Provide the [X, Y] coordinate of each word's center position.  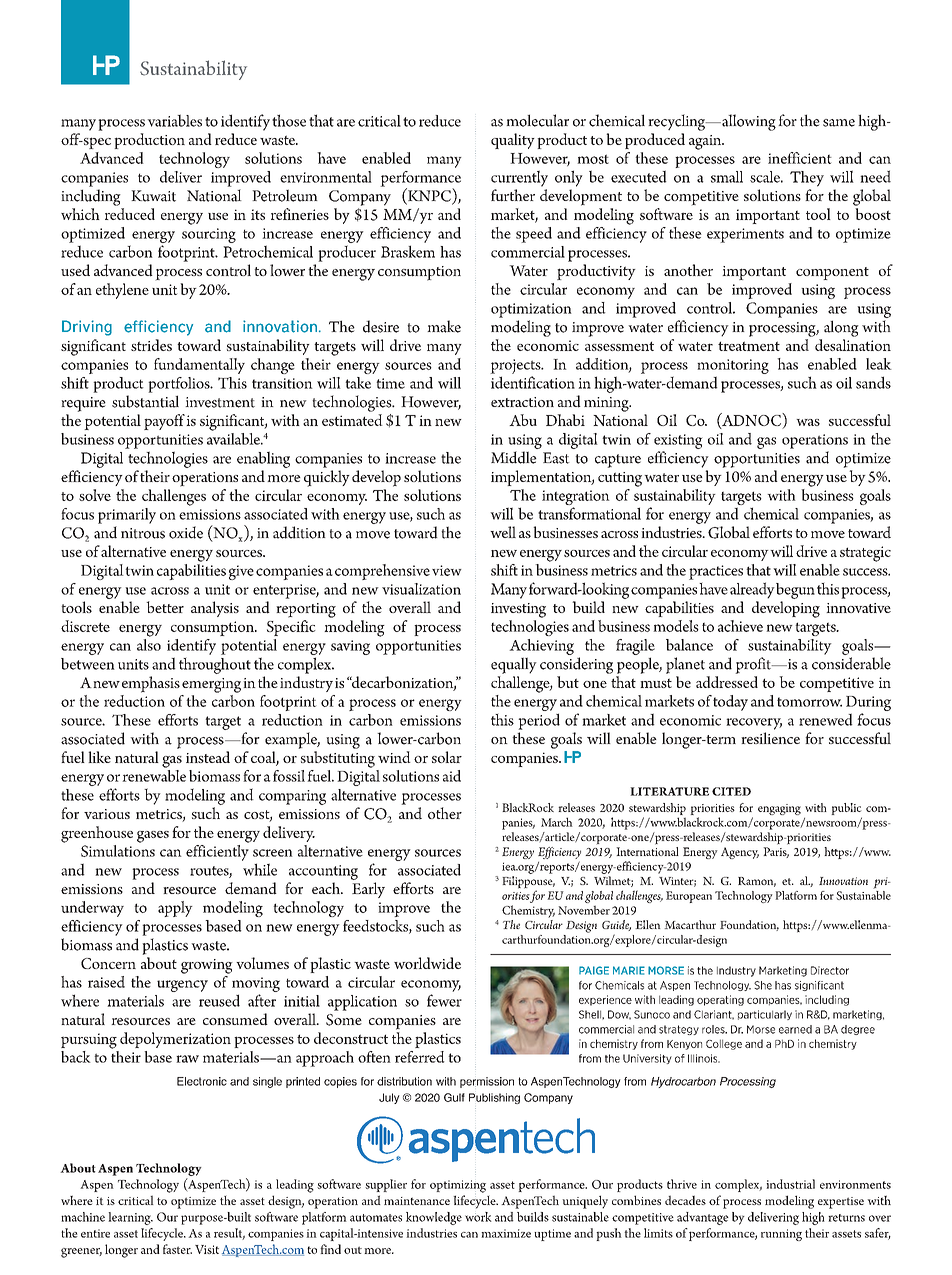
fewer [444, 1000]
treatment [749, 346]
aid [452, 776]
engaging [779, 809]
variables [174, 120]
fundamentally [199, 366]
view [447, 570]
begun [795, 591]
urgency [182, 986]
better [165, 607]
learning [130, 1218]
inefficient [800, 158]
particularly [765, 1015]
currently [519, 178]
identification [533, 382]
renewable [154, 774]
